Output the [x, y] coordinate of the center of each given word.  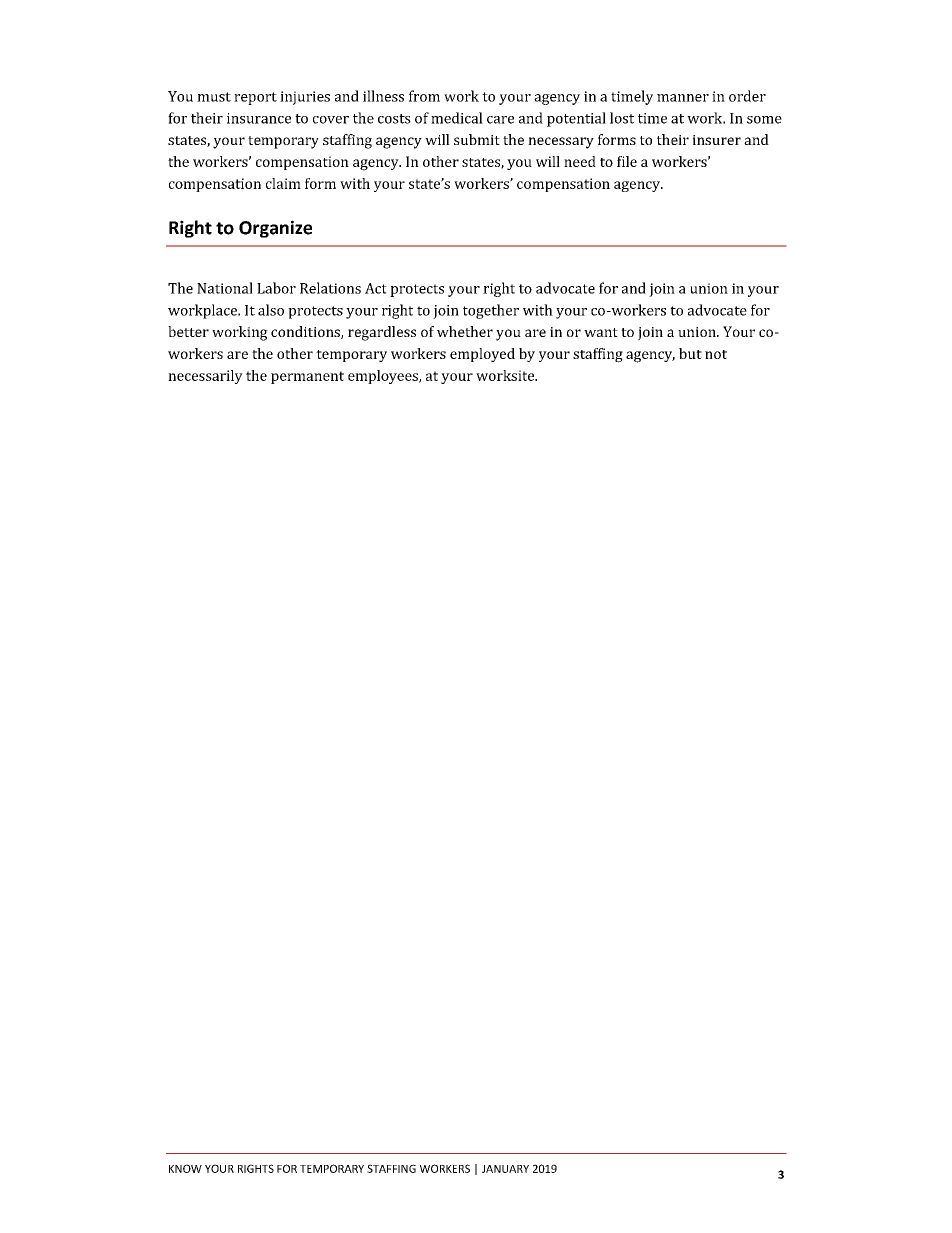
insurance [259, 118]
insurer [717, 140]
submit [477, 139]
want [601, 332]
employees [384, 377]
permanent [307, 377]
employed [482, 355]
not [716, 354]
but [690, 353]
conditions [306, 332]
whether [465, 331]
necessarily [205, 377]
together [491, 311]
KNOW [185, 1168]
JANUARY [505, 1169]
